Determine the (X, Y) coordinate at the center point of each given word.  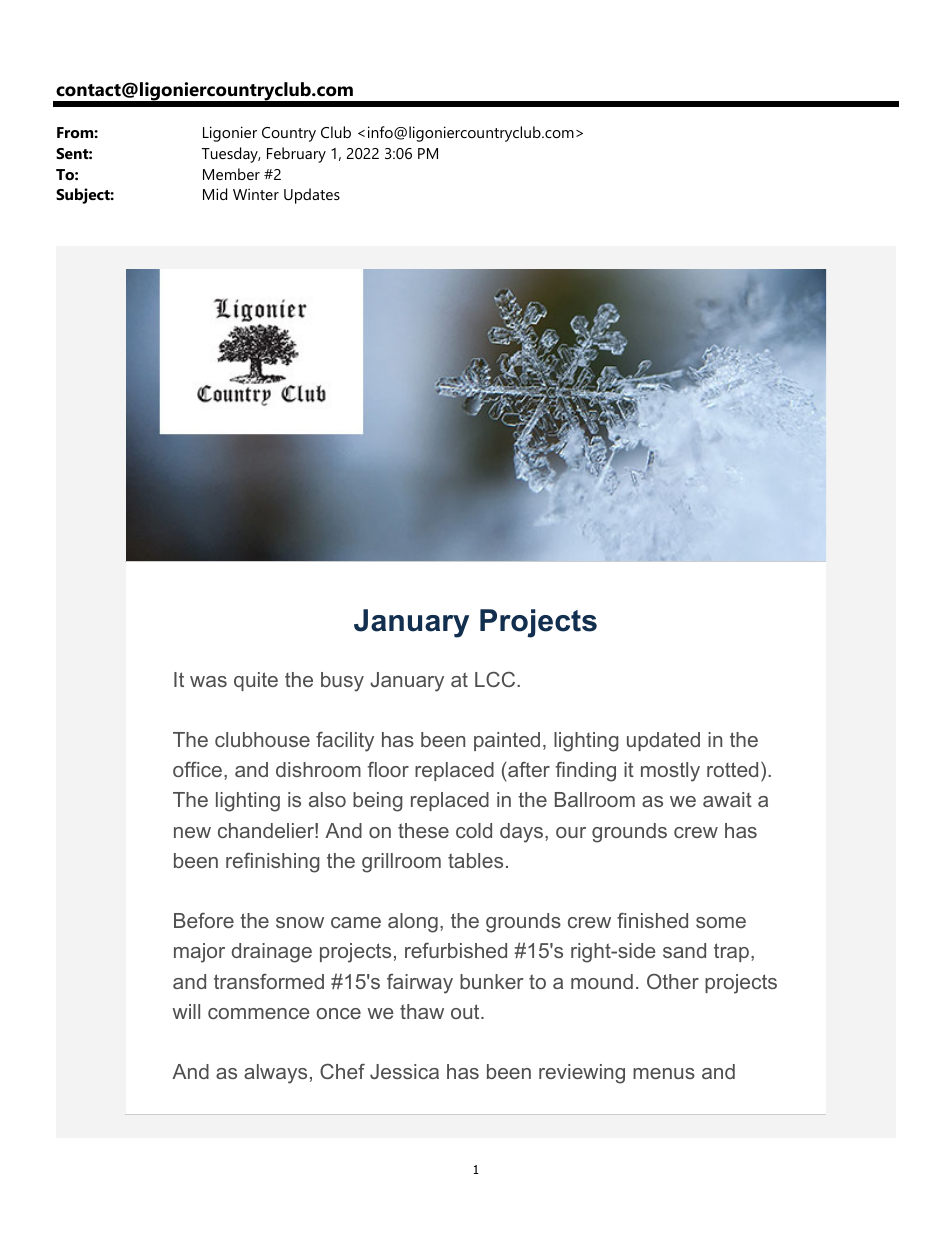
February (296, 155)
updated (663, 741)
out (466, 1011)
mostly (670, 772)
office (197, 769)
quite (256, 681)
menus (664, 1073)
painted (507, 741)
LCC (496, 679)
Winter (256, 194)
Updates (312, 196)
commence (259, 1013)
